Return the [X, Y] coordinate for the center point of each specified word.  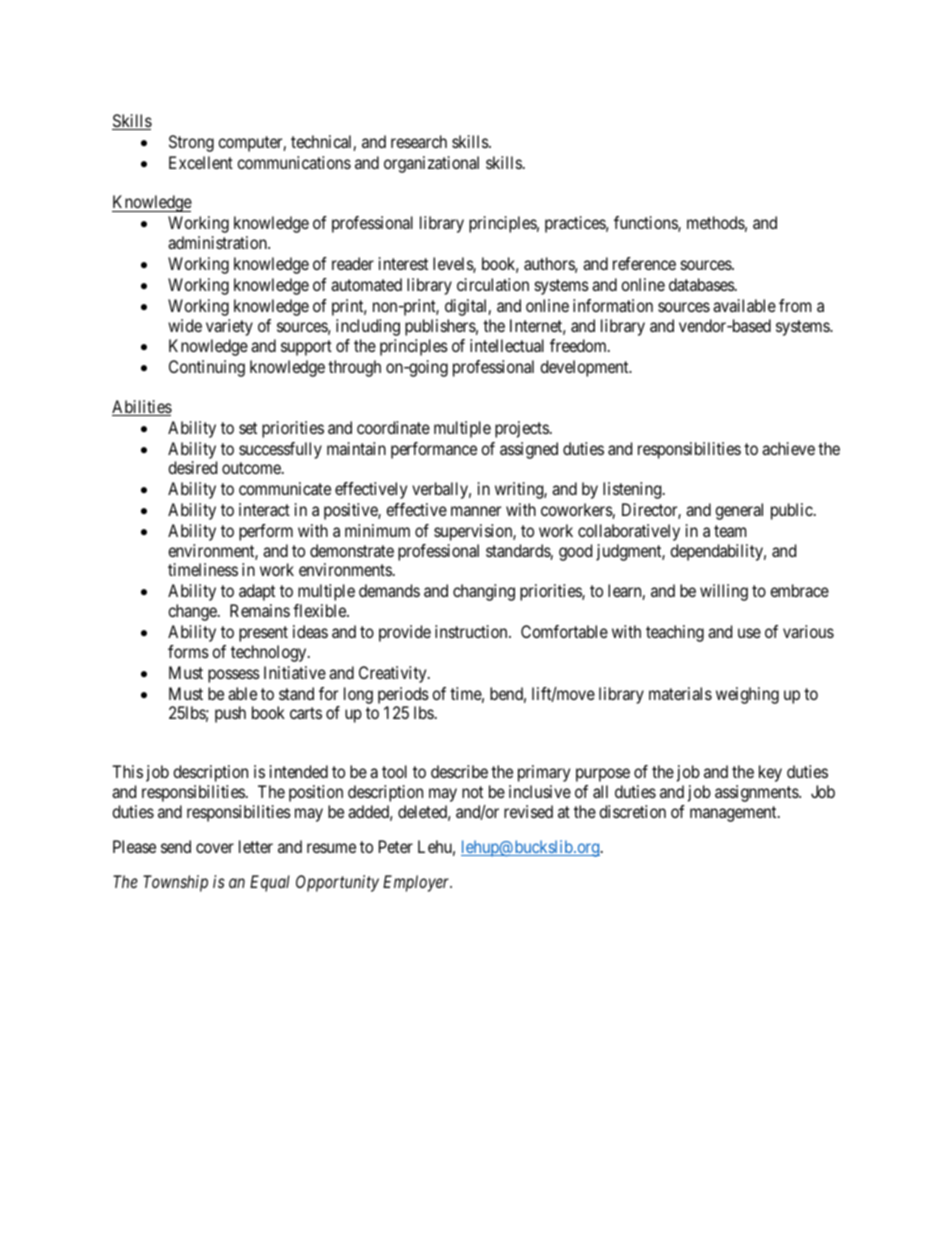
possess [234, 676]
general [739, 511]
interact [264, 509]
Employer [417, 883]
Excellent [201, 162]
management [734, 814]
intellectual [507, 345]
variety [229, 327]
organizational [431, 164]
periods [403, 695]
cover [215, 848]
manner [476, 511]
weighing [747, 695]
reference [644, 263]
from [795, 305]
